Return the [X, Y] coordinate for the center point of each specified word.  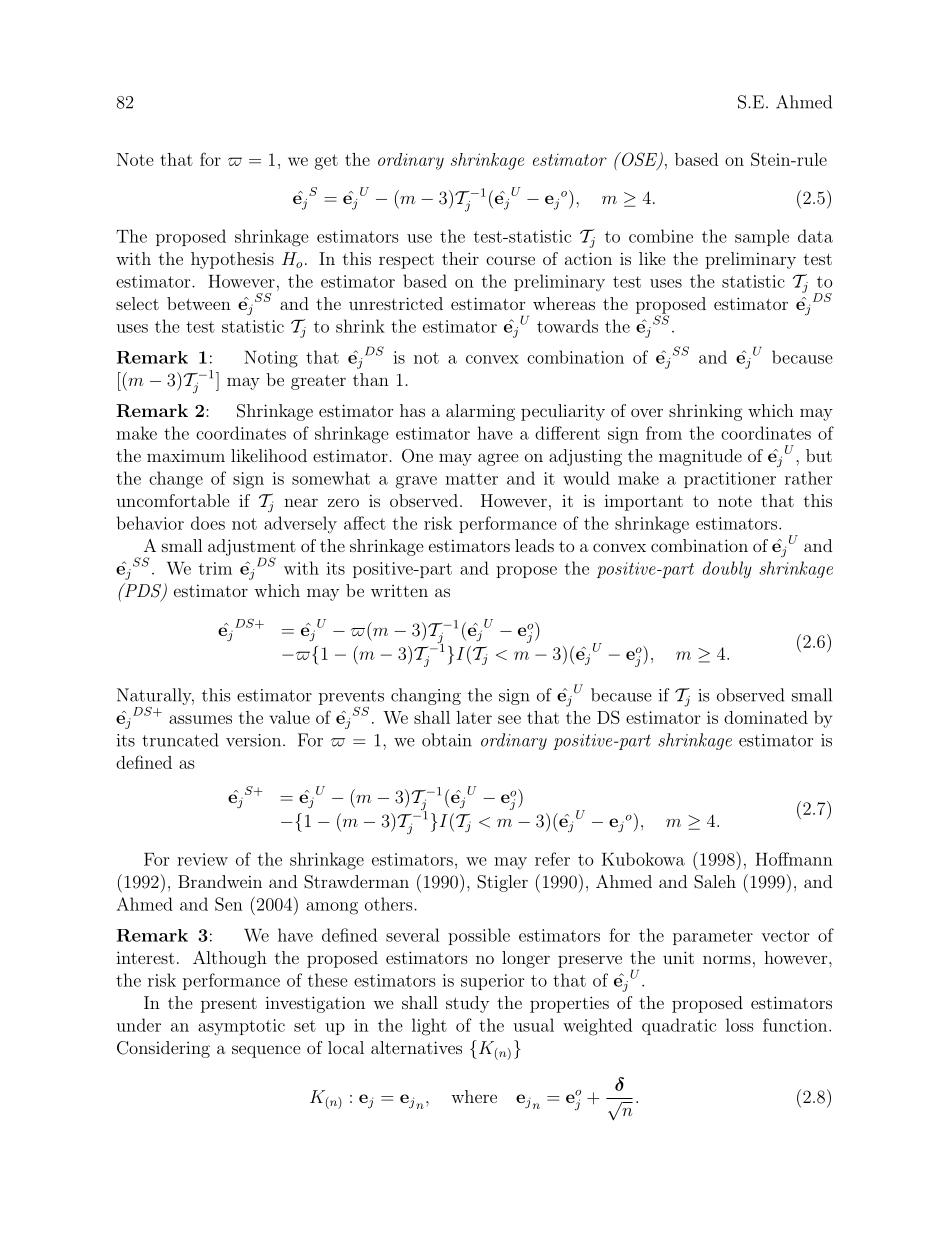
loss [740, 1025]
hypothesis [232, 260]
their [460, 258]
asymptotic [241, 1027]
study [467, 1004]
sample [762, 237]
